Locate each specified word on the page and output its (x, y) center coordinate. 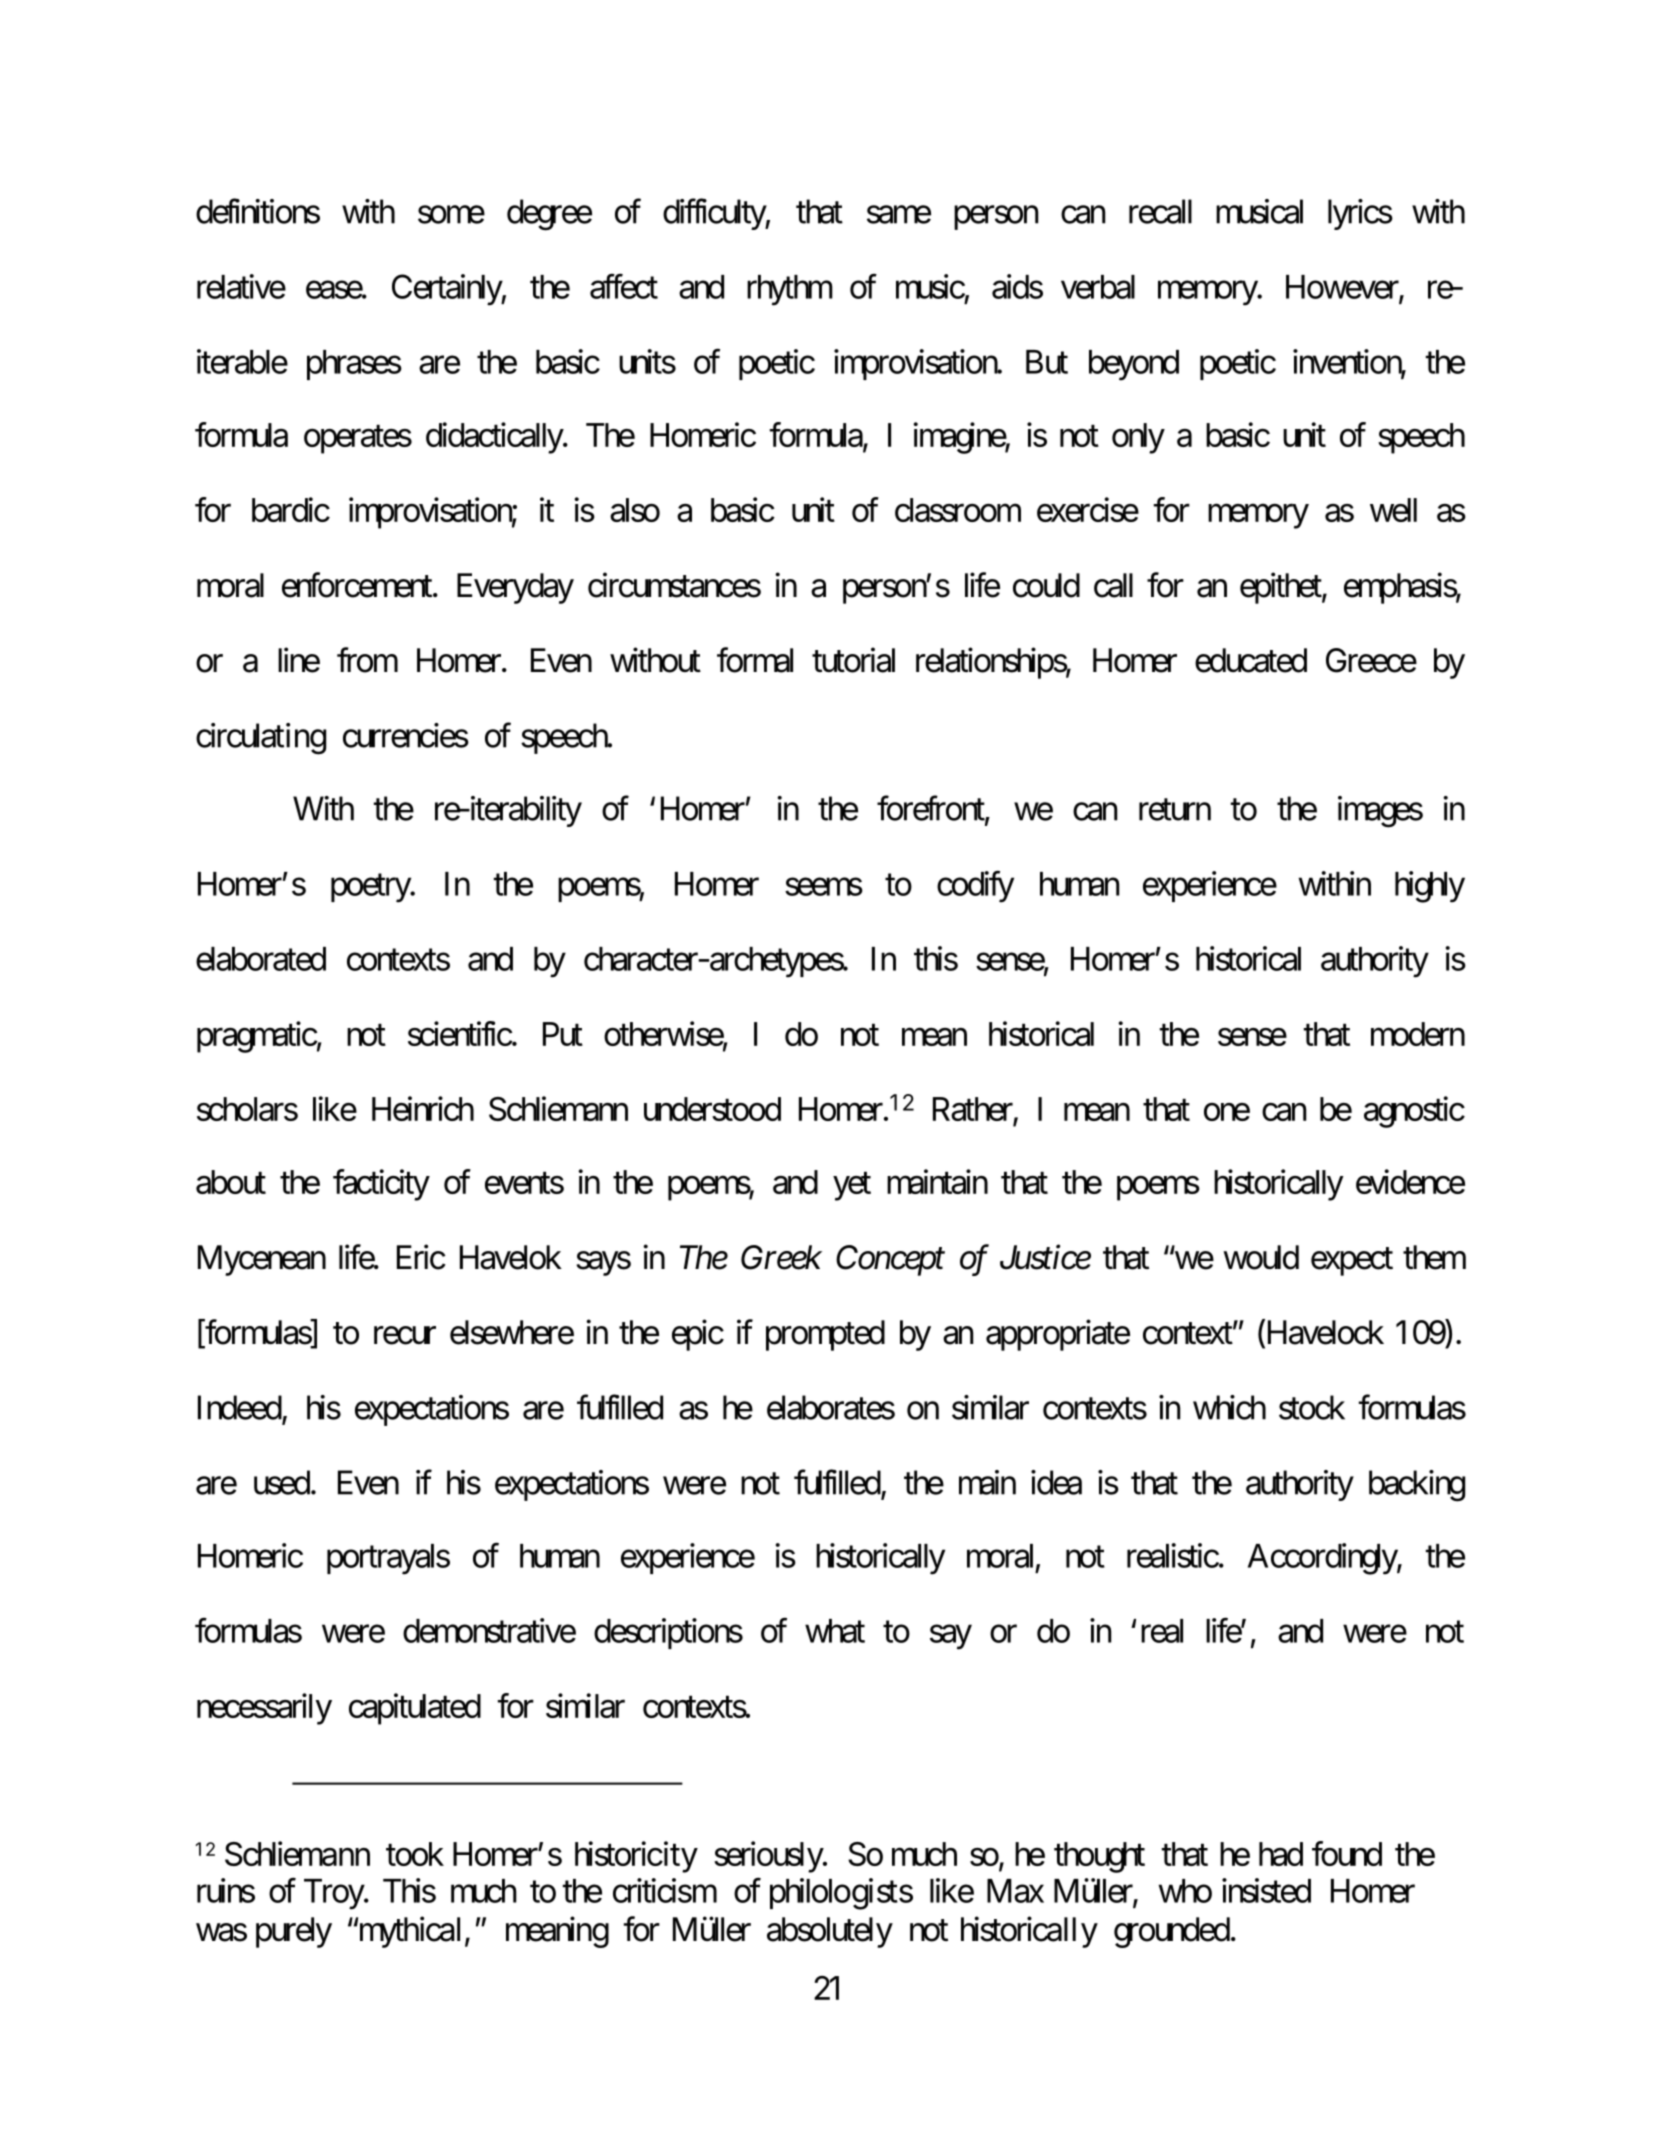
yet (852, 1187)
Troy (334, 1894)
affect (624, 286)
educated (1251, 660)
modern (1418, 1034)
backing (1417, 1486)
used (282, 1482)
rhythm (790, 290)
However (1343, 288)
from (367, 660)
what (835, 1631)
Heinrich (423, 1108)
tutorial (853, 660)
